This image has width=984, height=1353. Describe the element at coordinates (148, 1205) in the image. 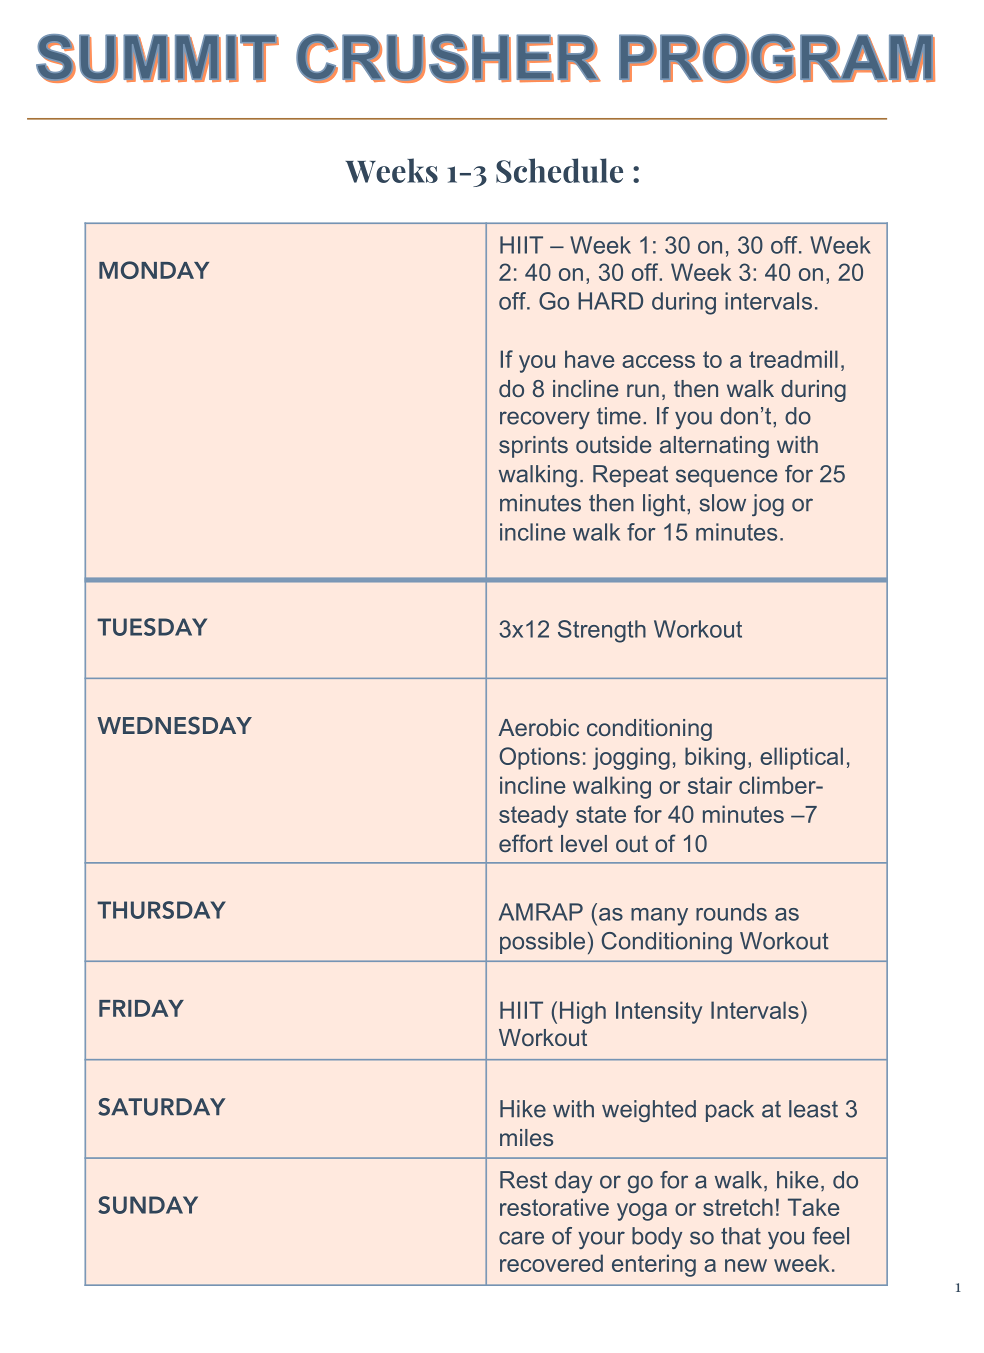

I see `SUNDAY` at that location.
